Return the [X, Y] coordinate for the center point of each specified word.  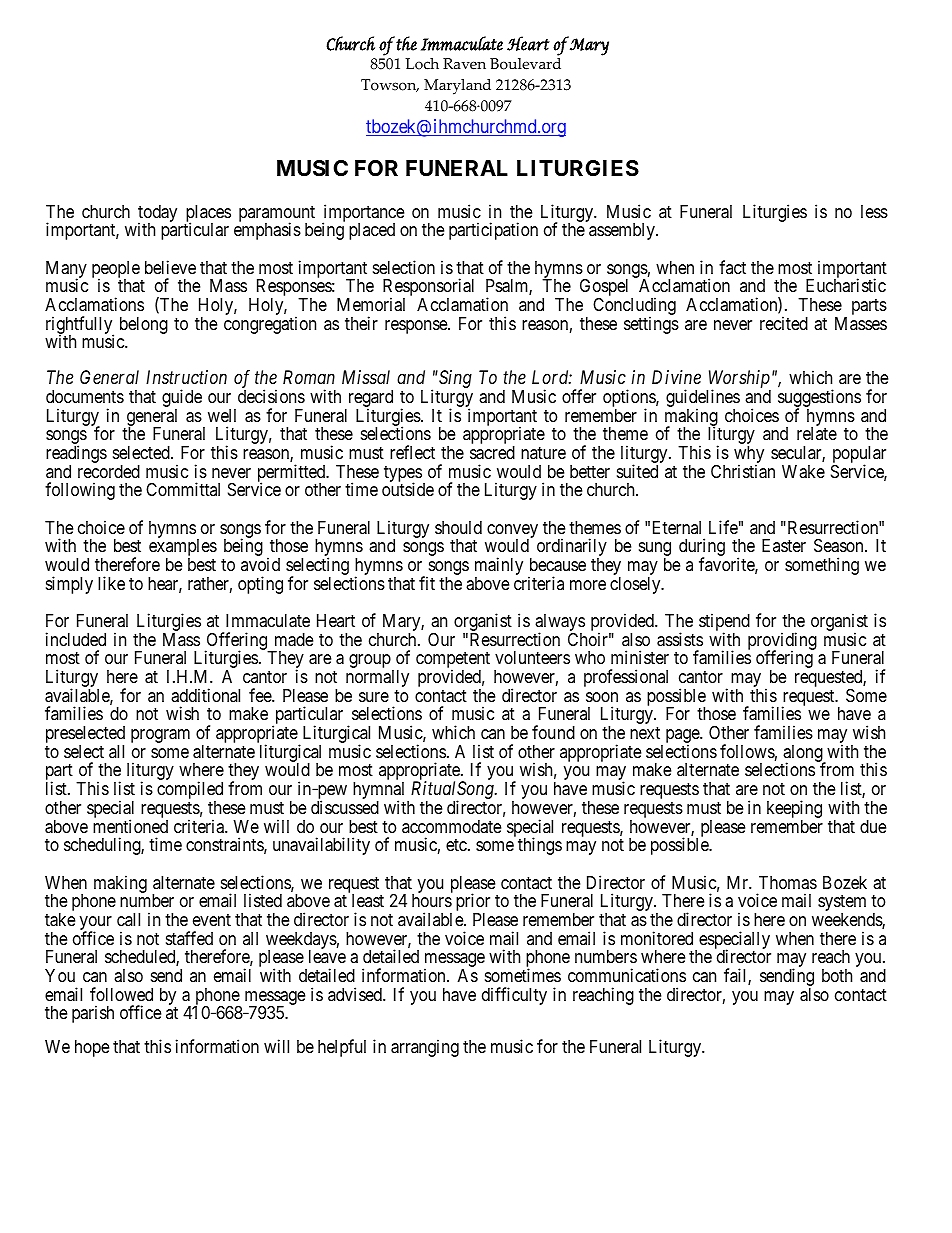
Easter [784, 545]
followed [121, 994]
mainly [499, 567]
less [874, 211]
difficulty [514, 996]
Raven [464, 64]
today [157, 214]
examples [183, 549]
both [837, 975]
